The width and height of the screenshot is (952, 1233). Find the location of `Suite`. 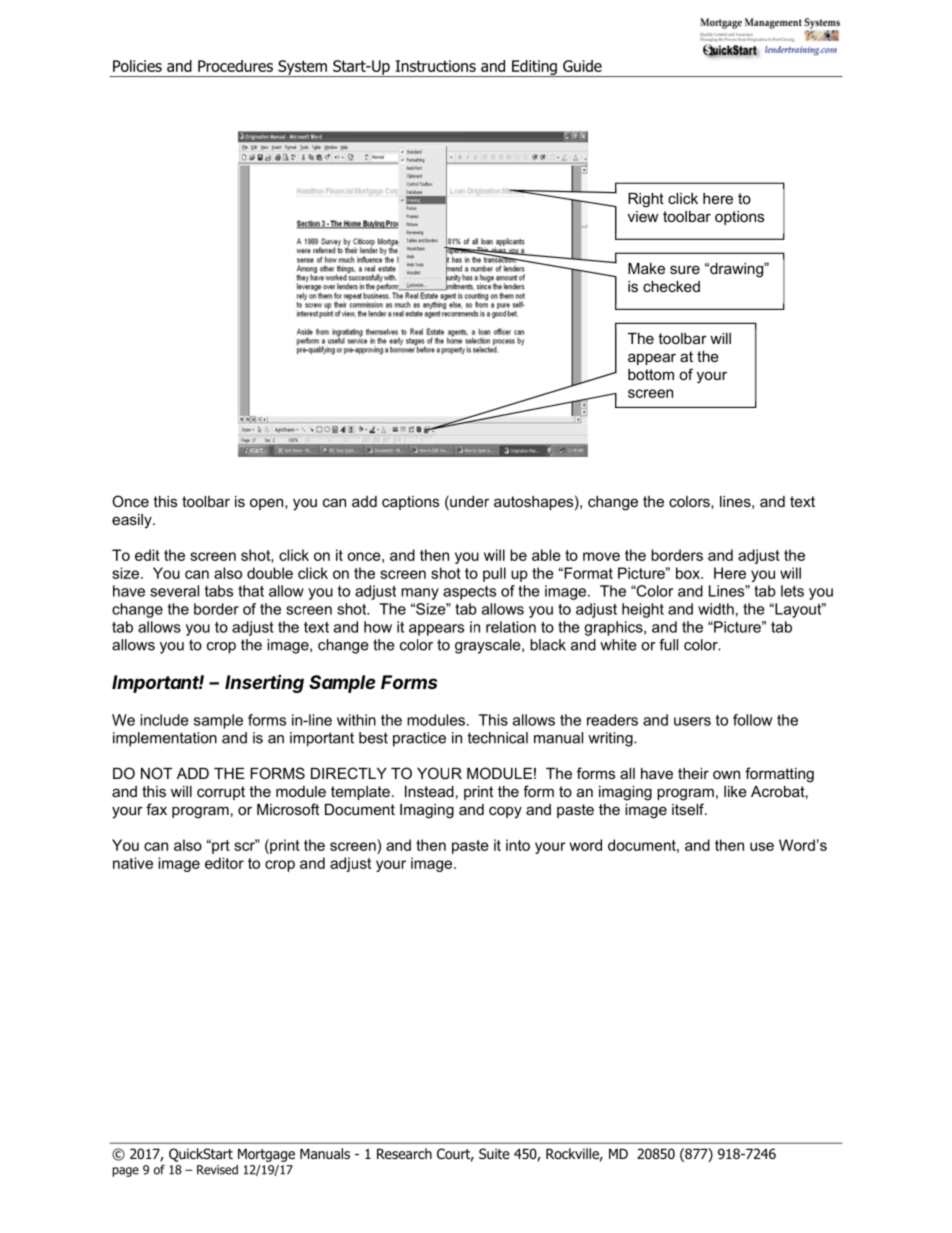

Suite is located at coordinates (494, 1153).
